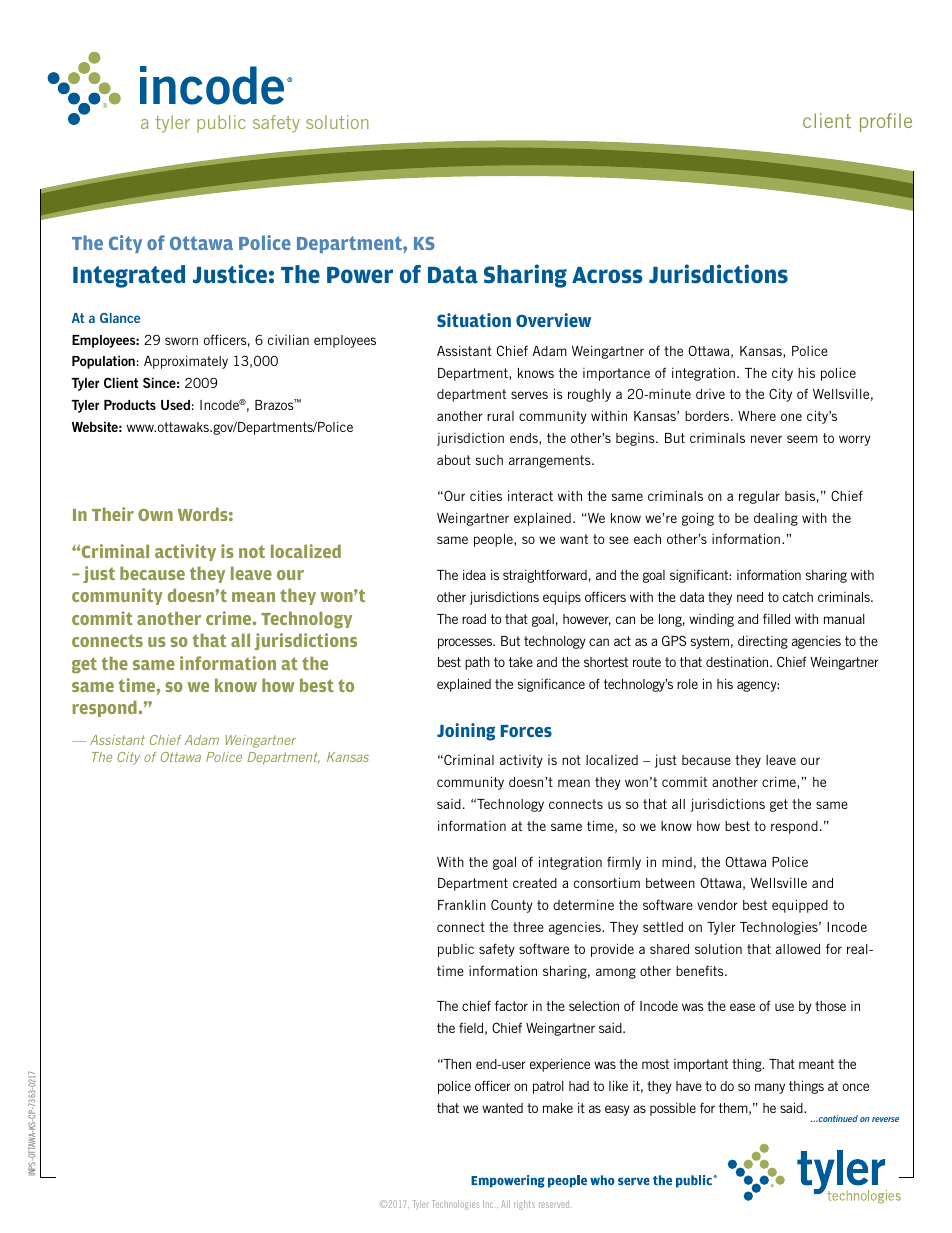  What do you see at coordinates (524, 1205) in the document?
I see `rights` at bounding box center [524, 1205].
